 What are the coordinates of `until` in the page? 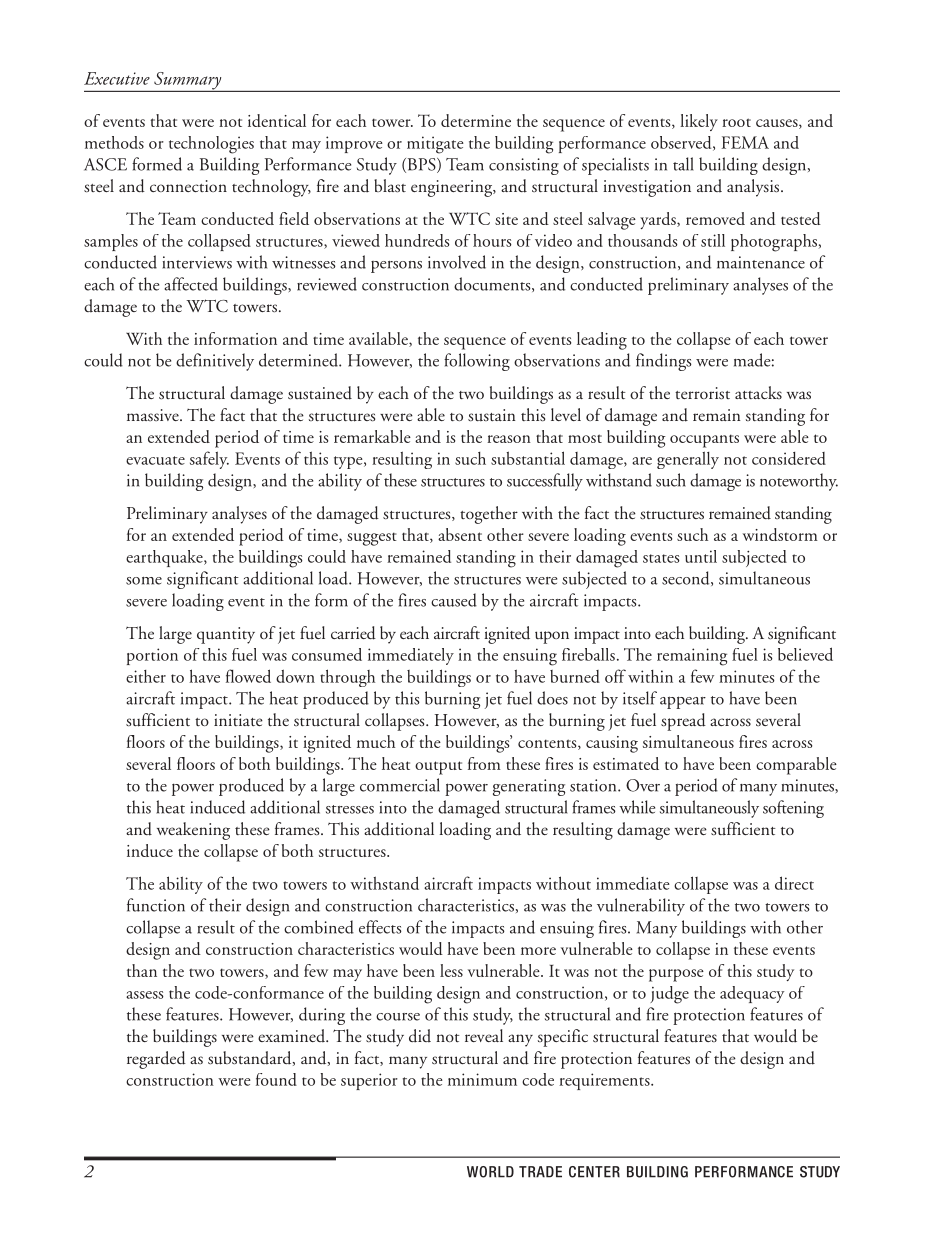 It's located at (701, 556).
